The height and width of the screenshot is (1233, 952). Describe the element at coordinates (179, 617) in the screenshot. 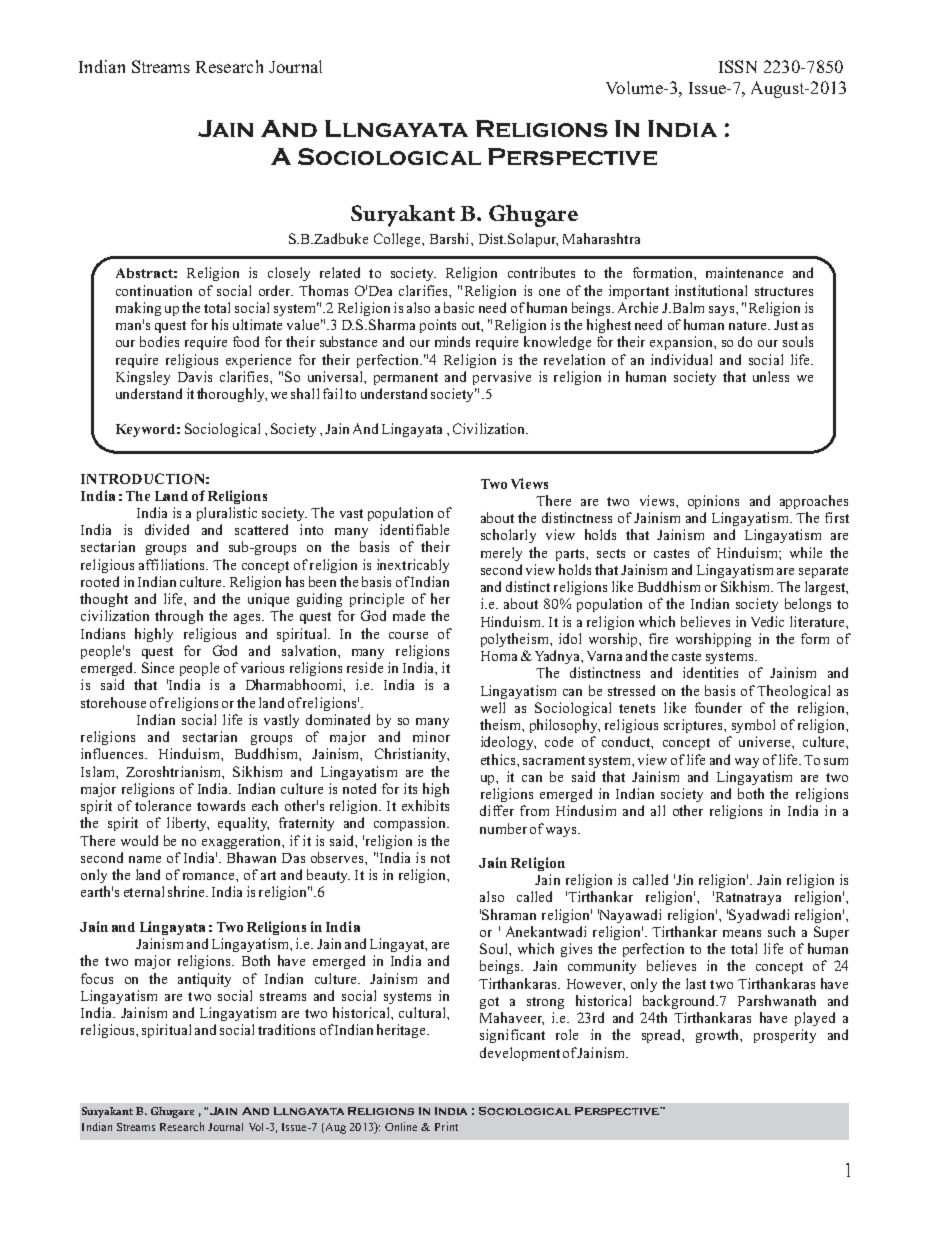

I see `through` at that location.
